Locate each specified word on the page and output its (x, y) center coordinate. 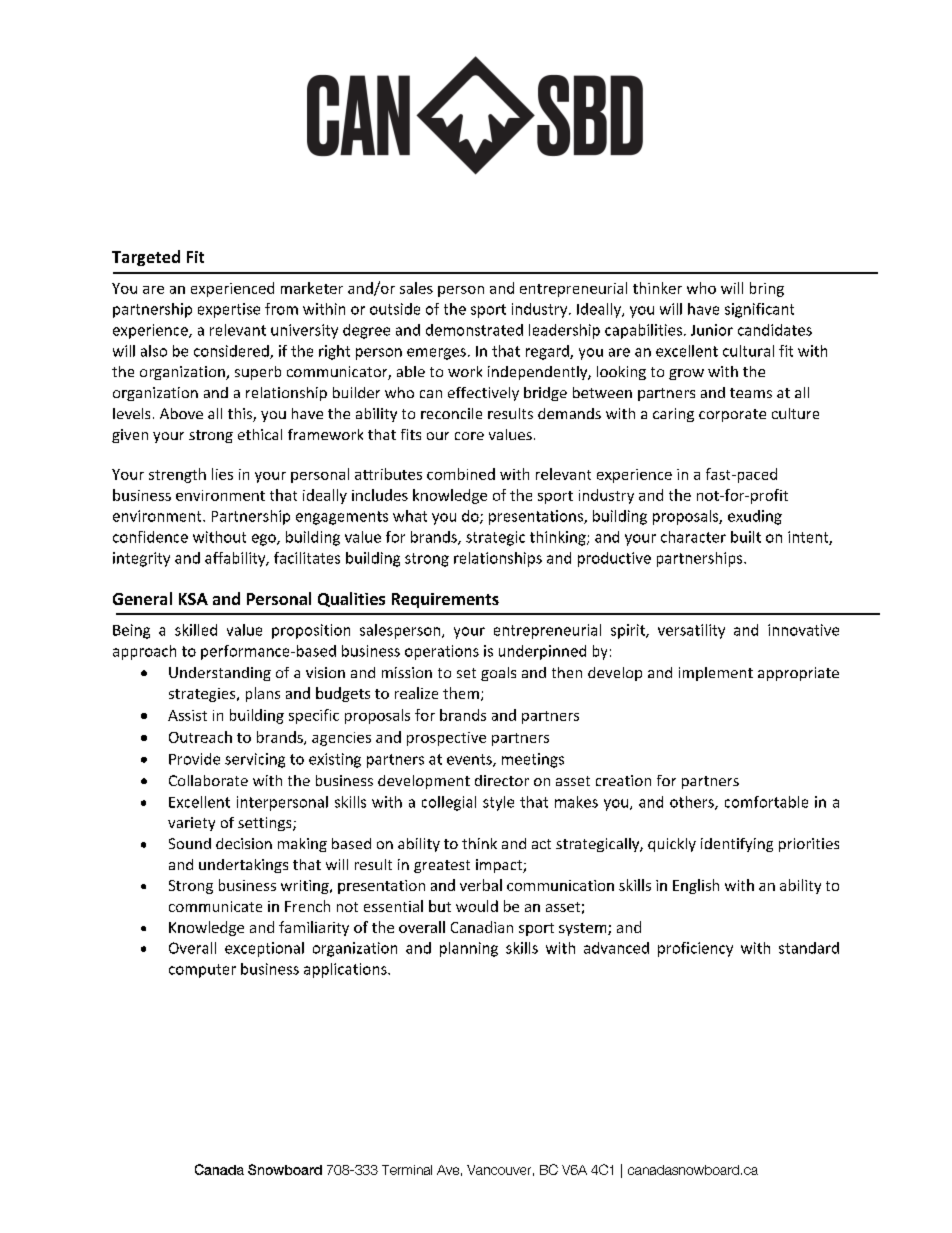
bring (767, 289)
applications (346, 970)
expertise (229, 310)
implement (716, 674)
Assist (187, 715)
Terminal (407, 1170)
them (461, 693)
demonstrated (474, 330)
